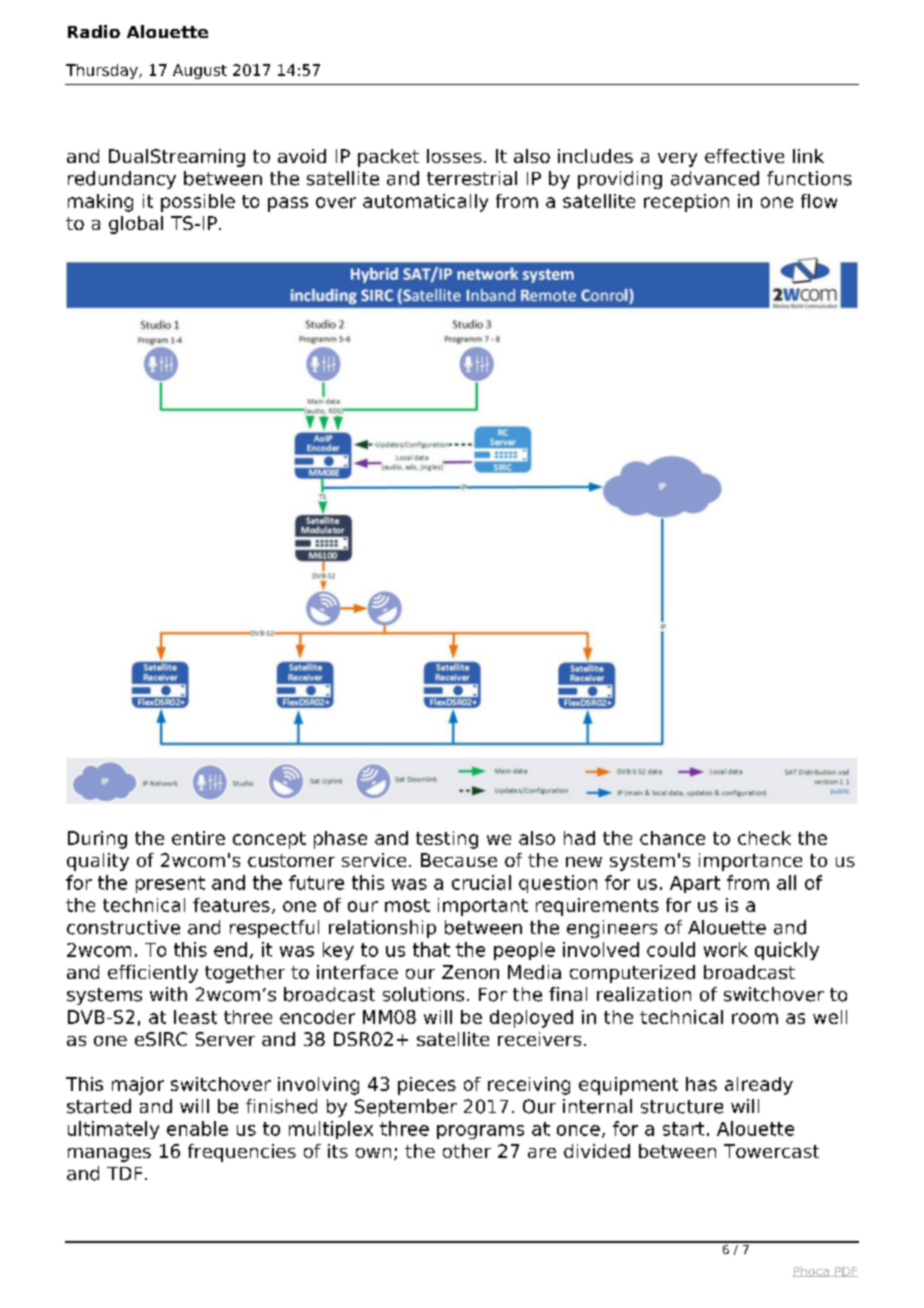 The width and height of the image is (924, 1308). Describe the element at coordinates (200, 71) in the image. I see `August` at that location.
